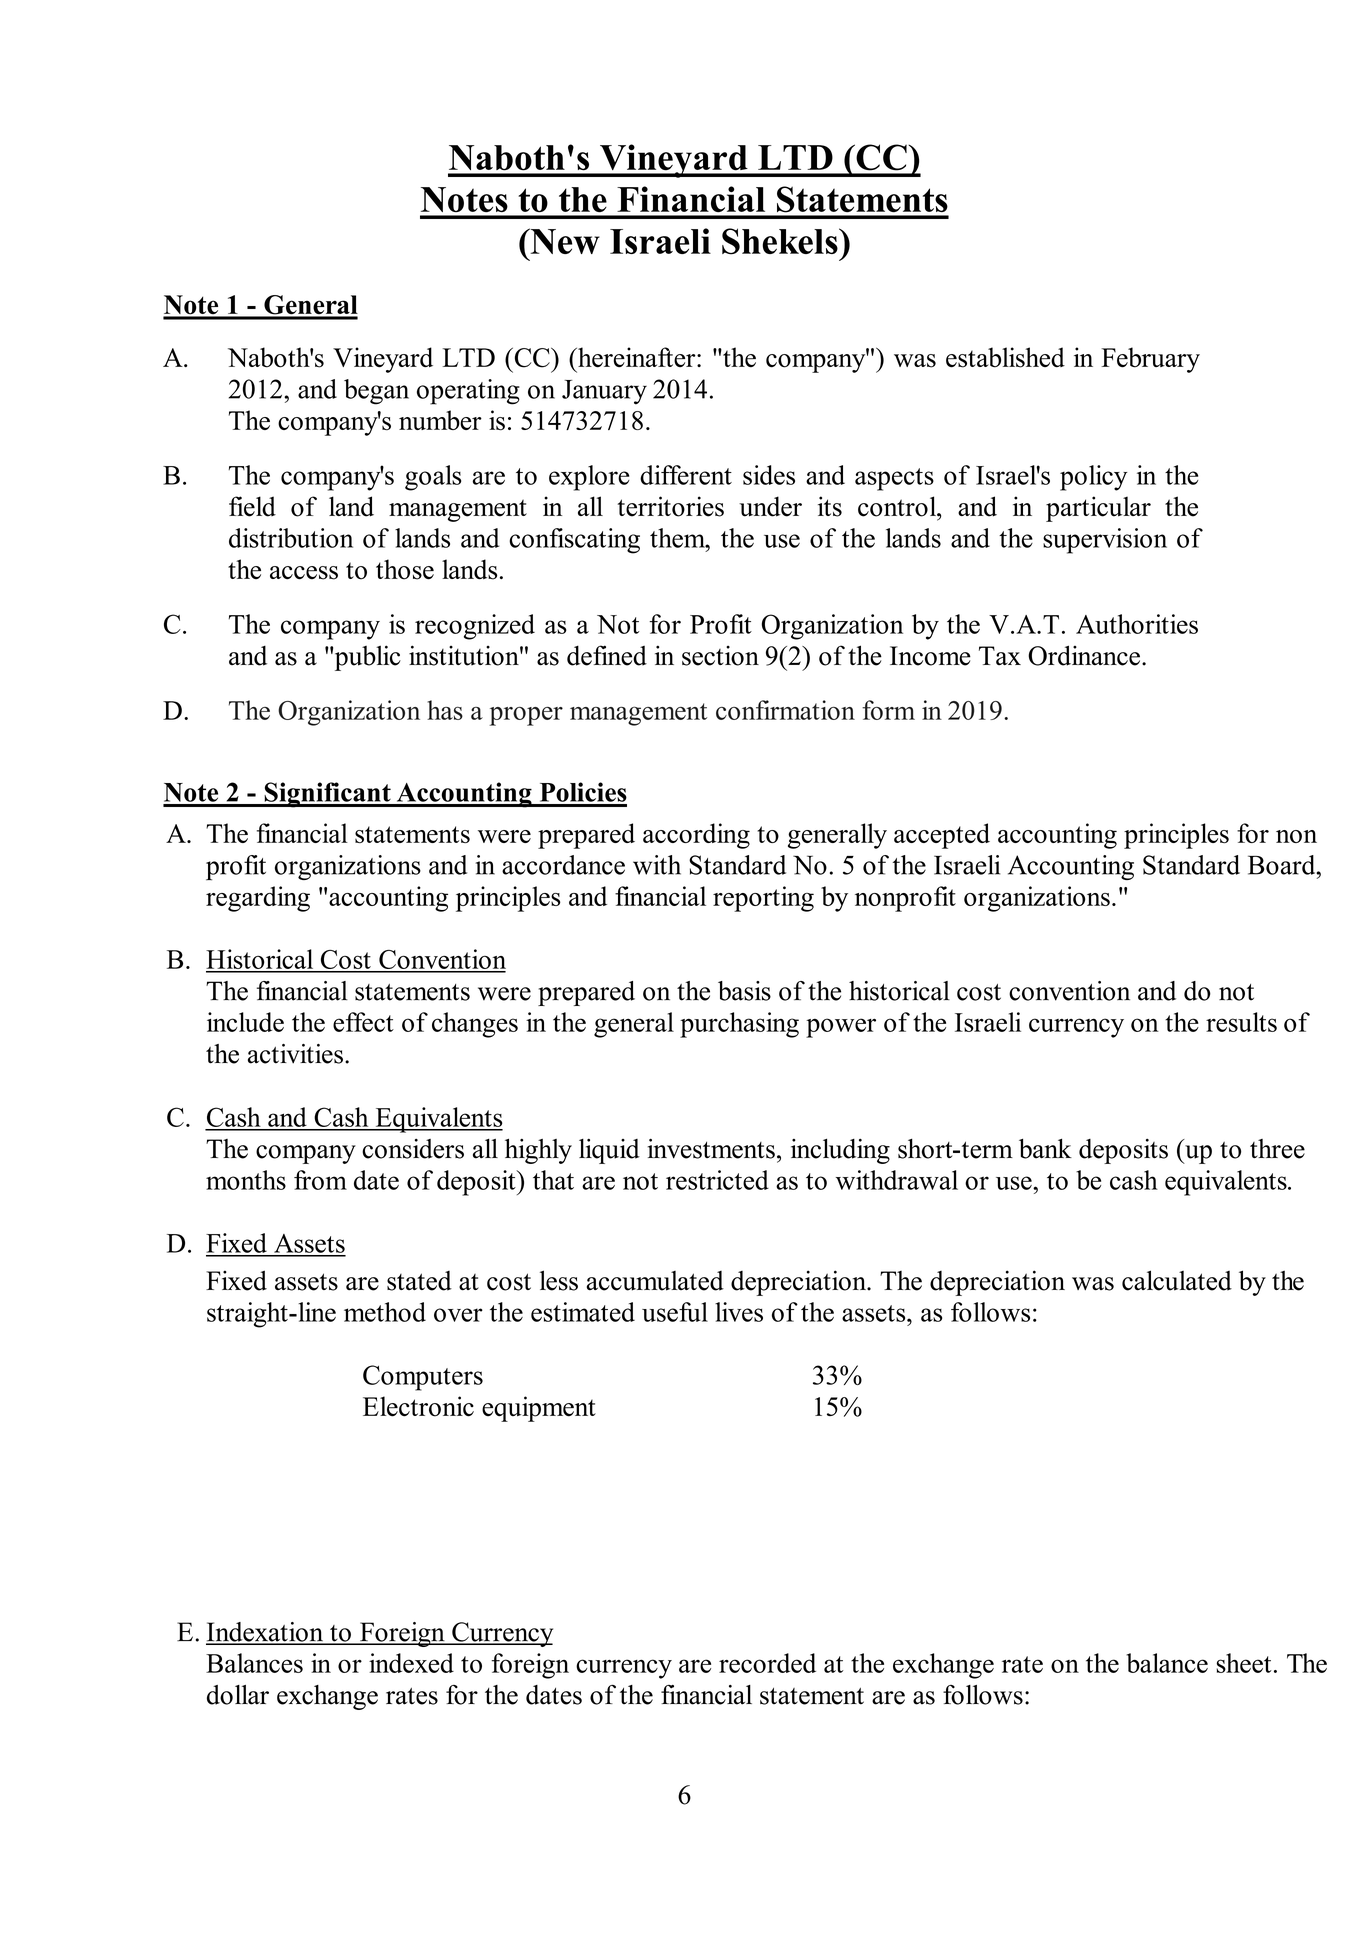 The width and height of the screenshot is (1369, 1937). What do you see at coordinates (1150, 360) in the screenshot?
I see `February` at bounding box center [1150, 360].
